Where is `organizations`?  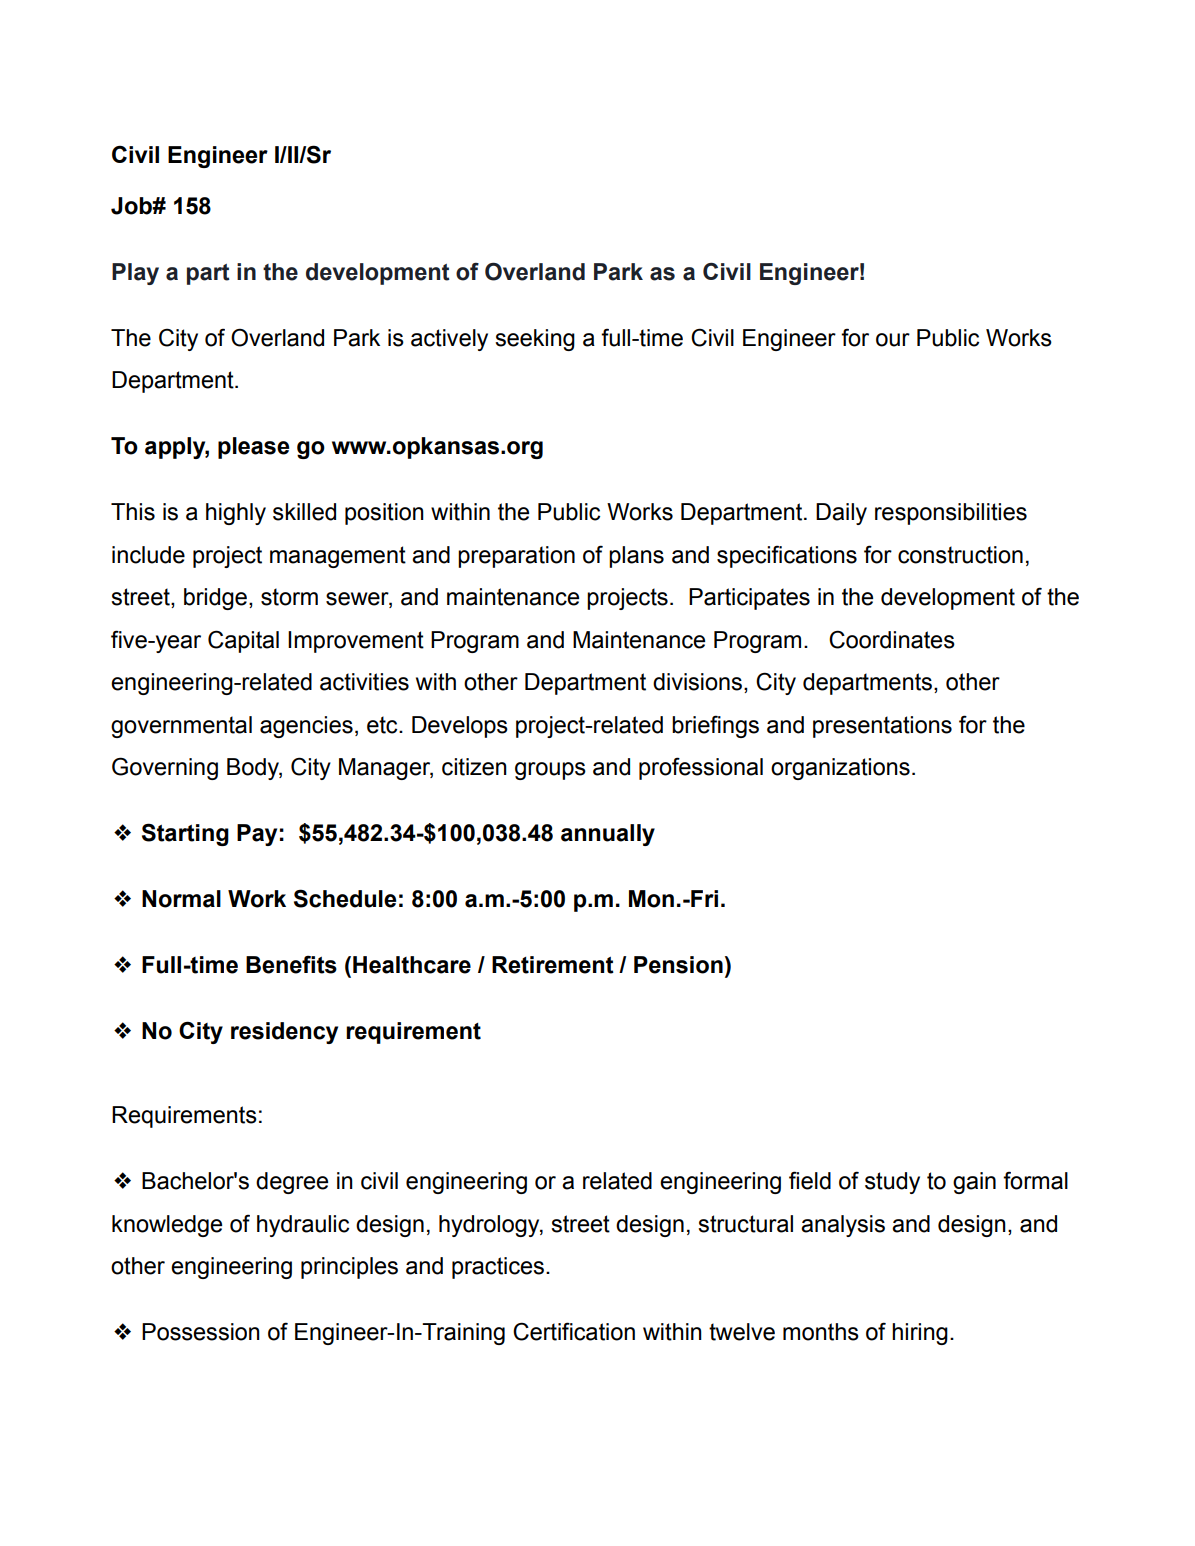
organizations is located at coordinates (840, 769).
